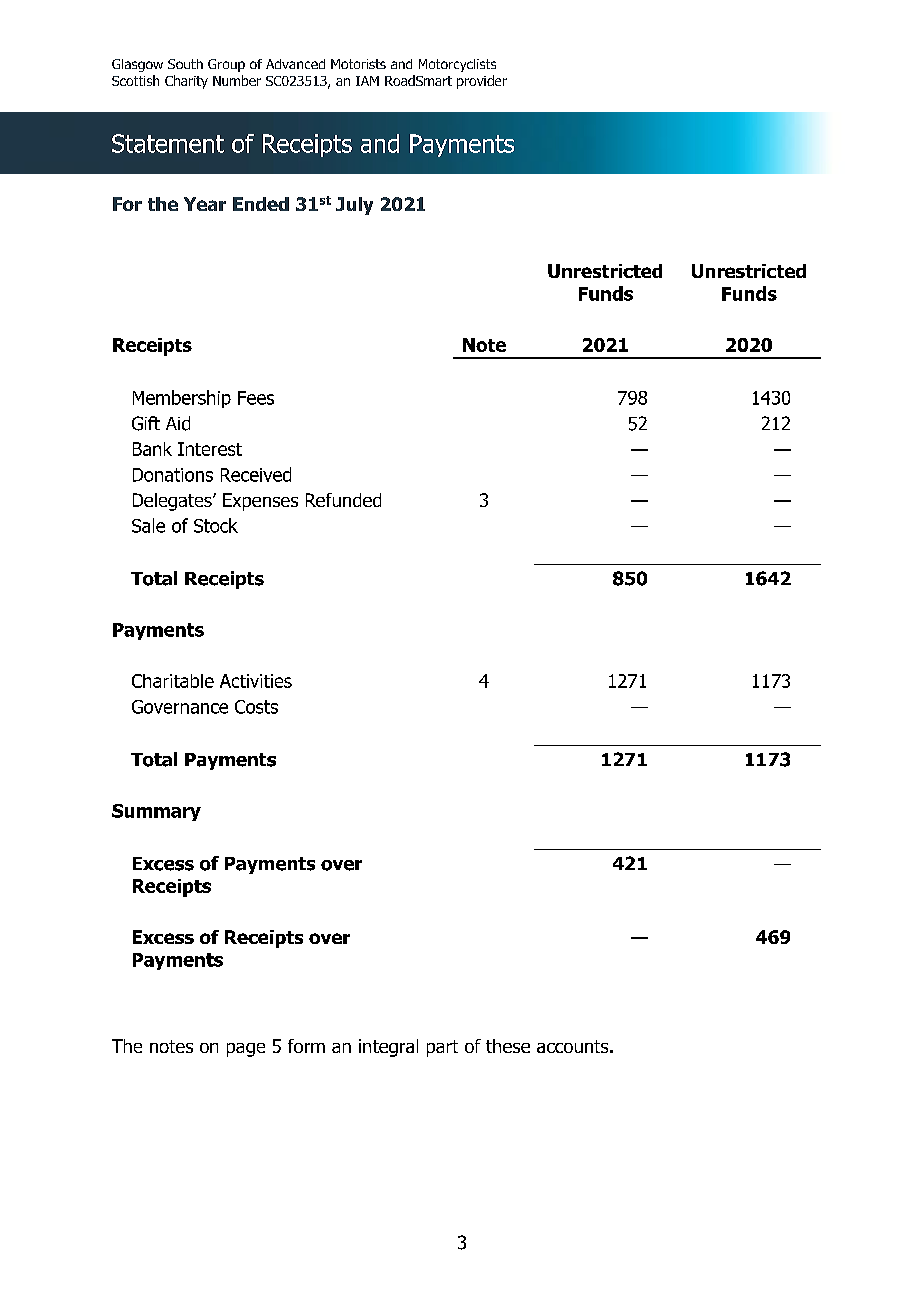  Describe the element at coordinates (482, 82) in the document. I see `provider` at that location.
